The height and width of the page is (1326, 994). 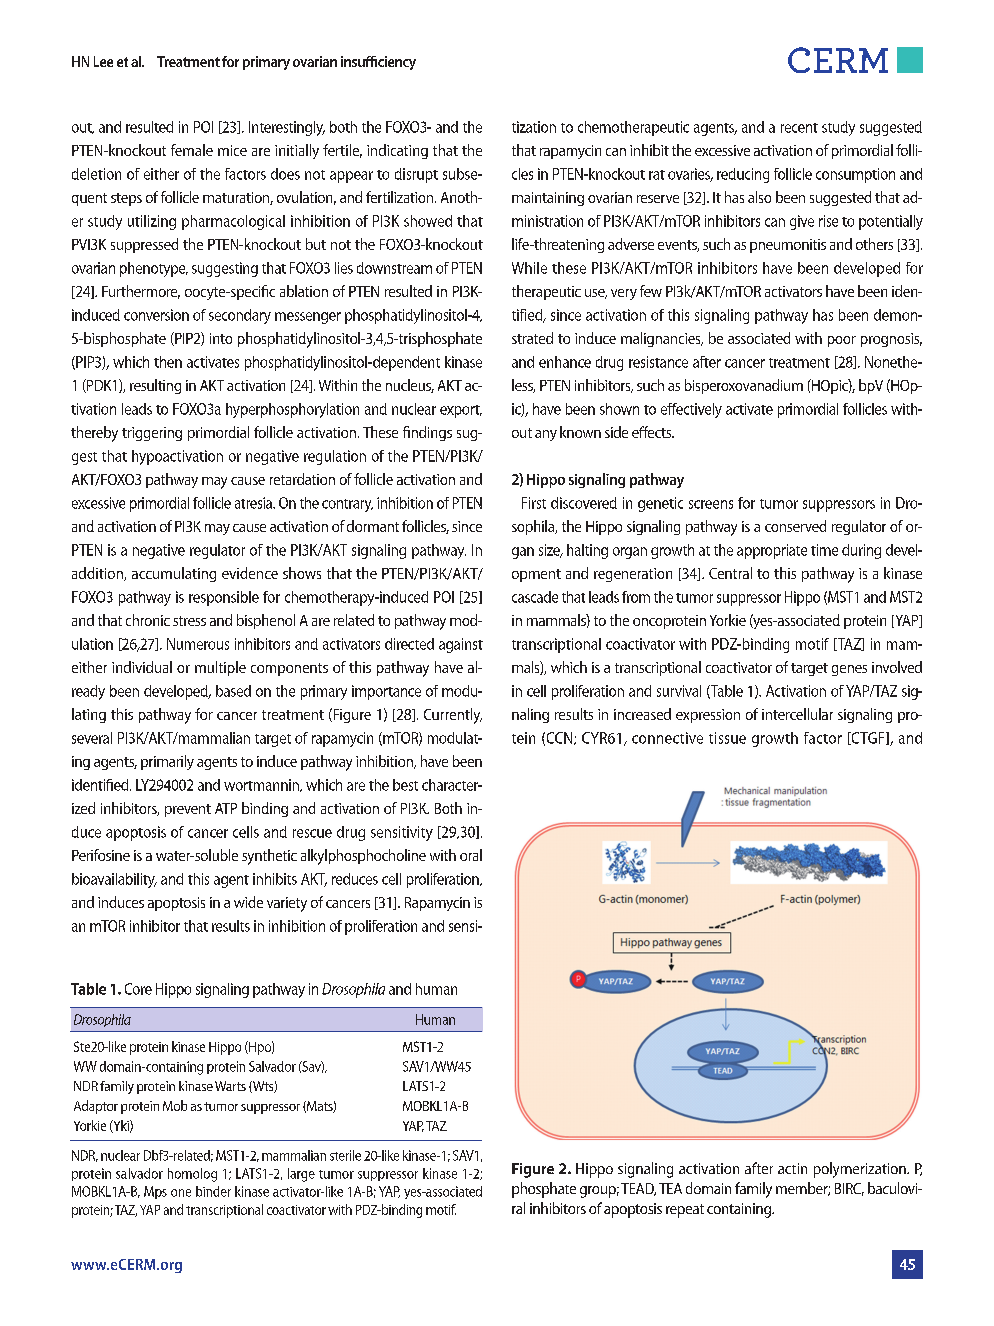 I want to click on female, so click(x=192, y=150).
